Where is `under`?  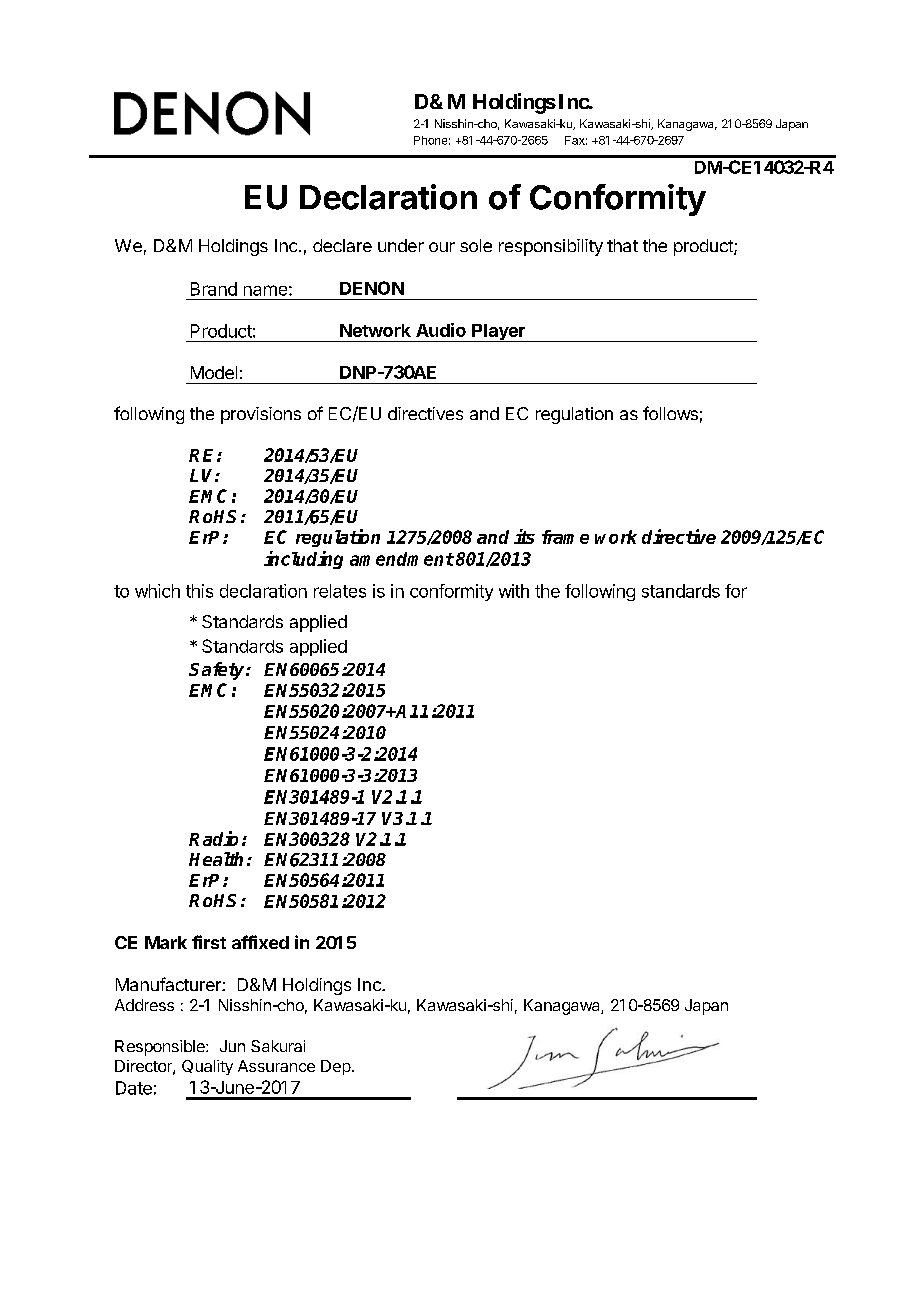
under is located at coordinates (401, 245).
